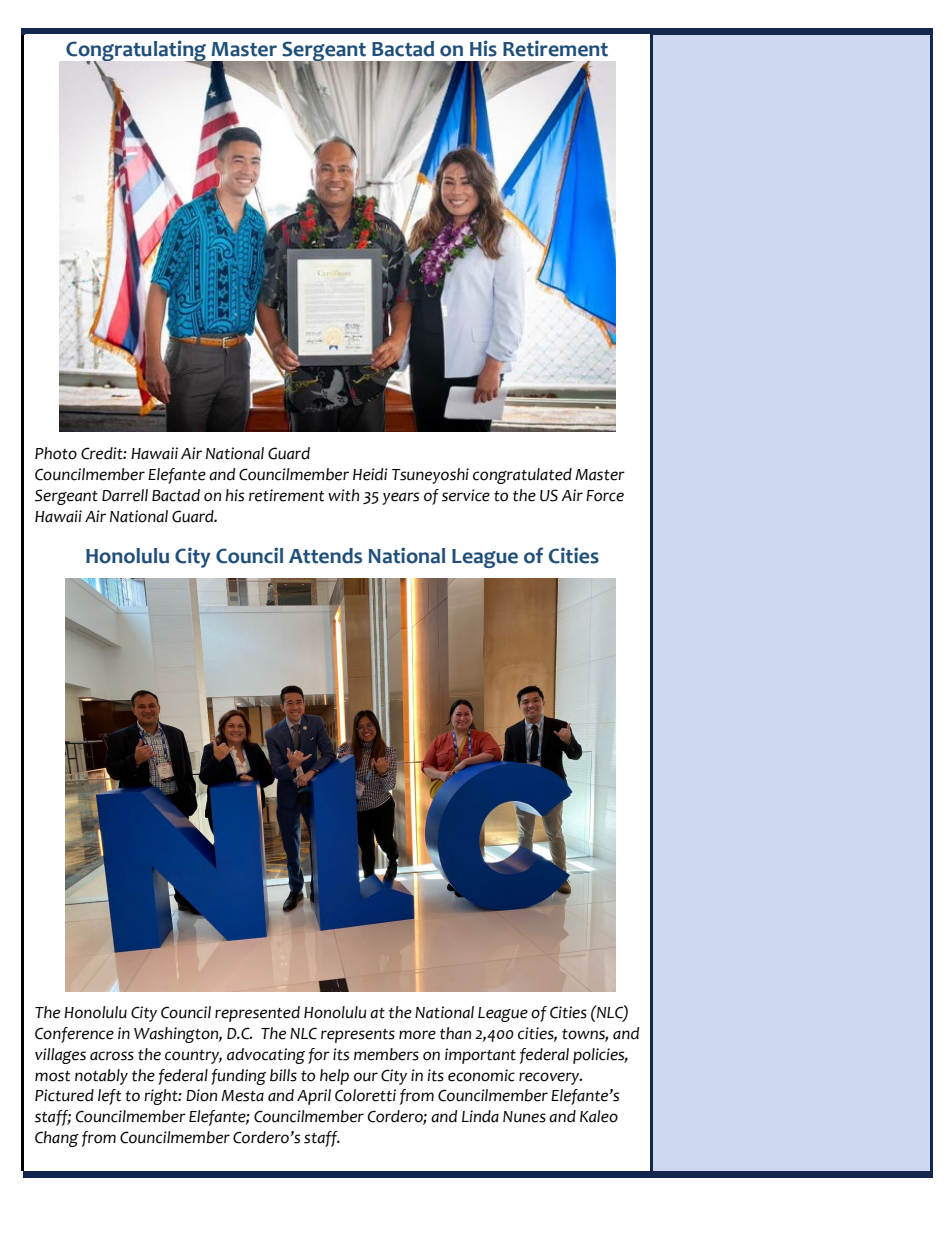  Describe the element at coordinates (370, 474) in the screenshot. I see `Heidi` at that location.
